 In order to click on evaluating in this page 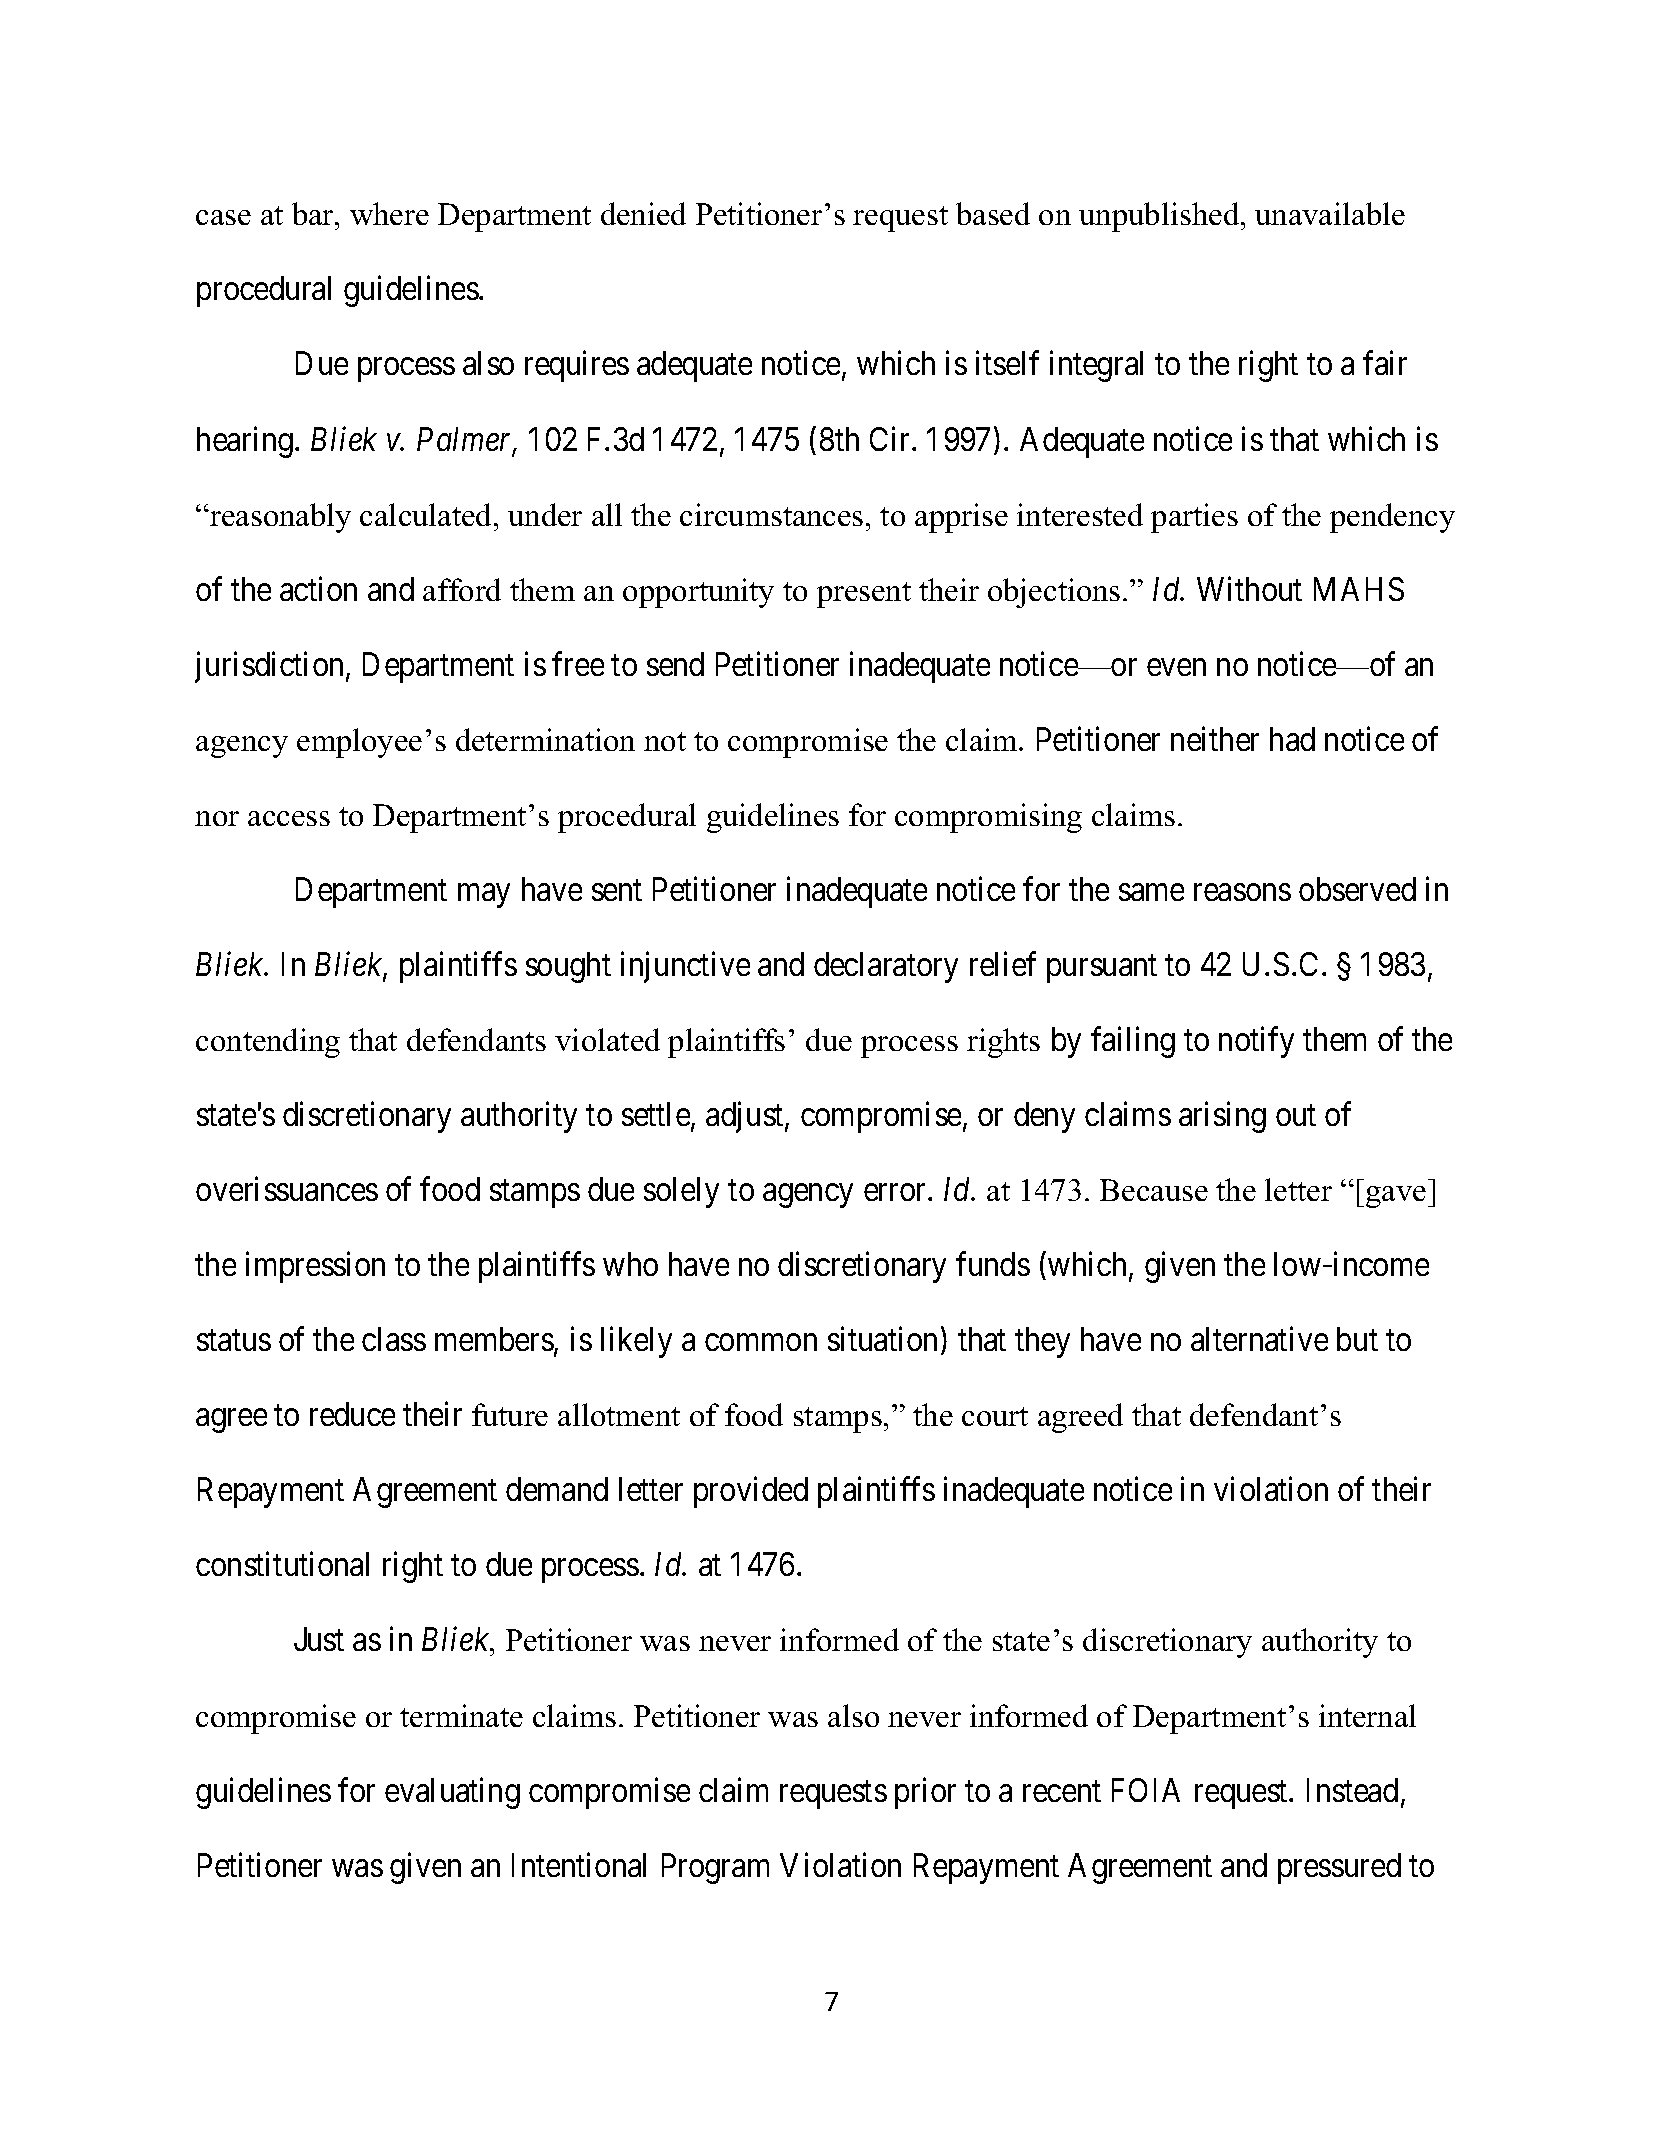, I will do `click(452, 1793)`.
